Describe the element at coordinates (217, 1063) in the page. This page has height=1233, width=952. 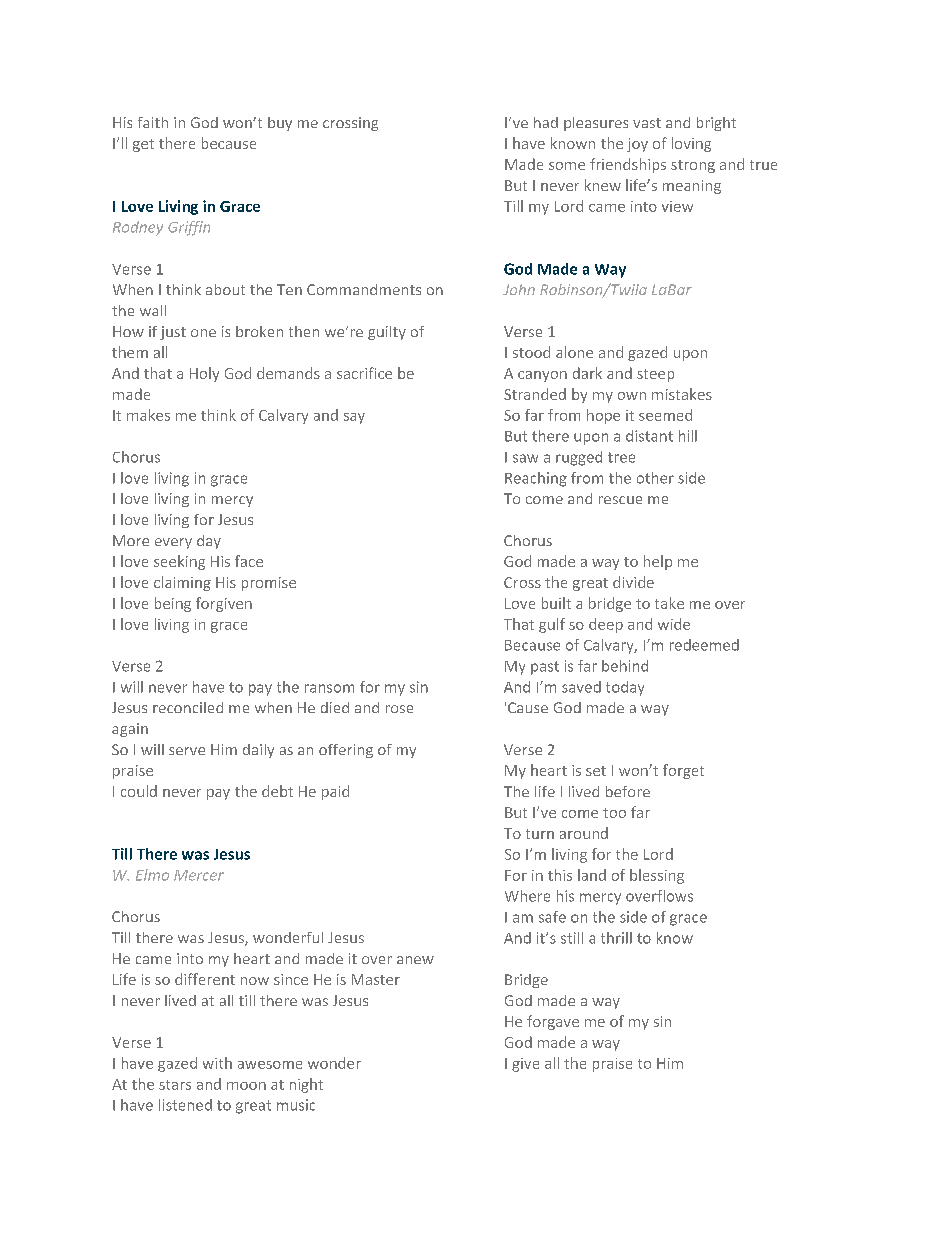
I see `with` at that location.
